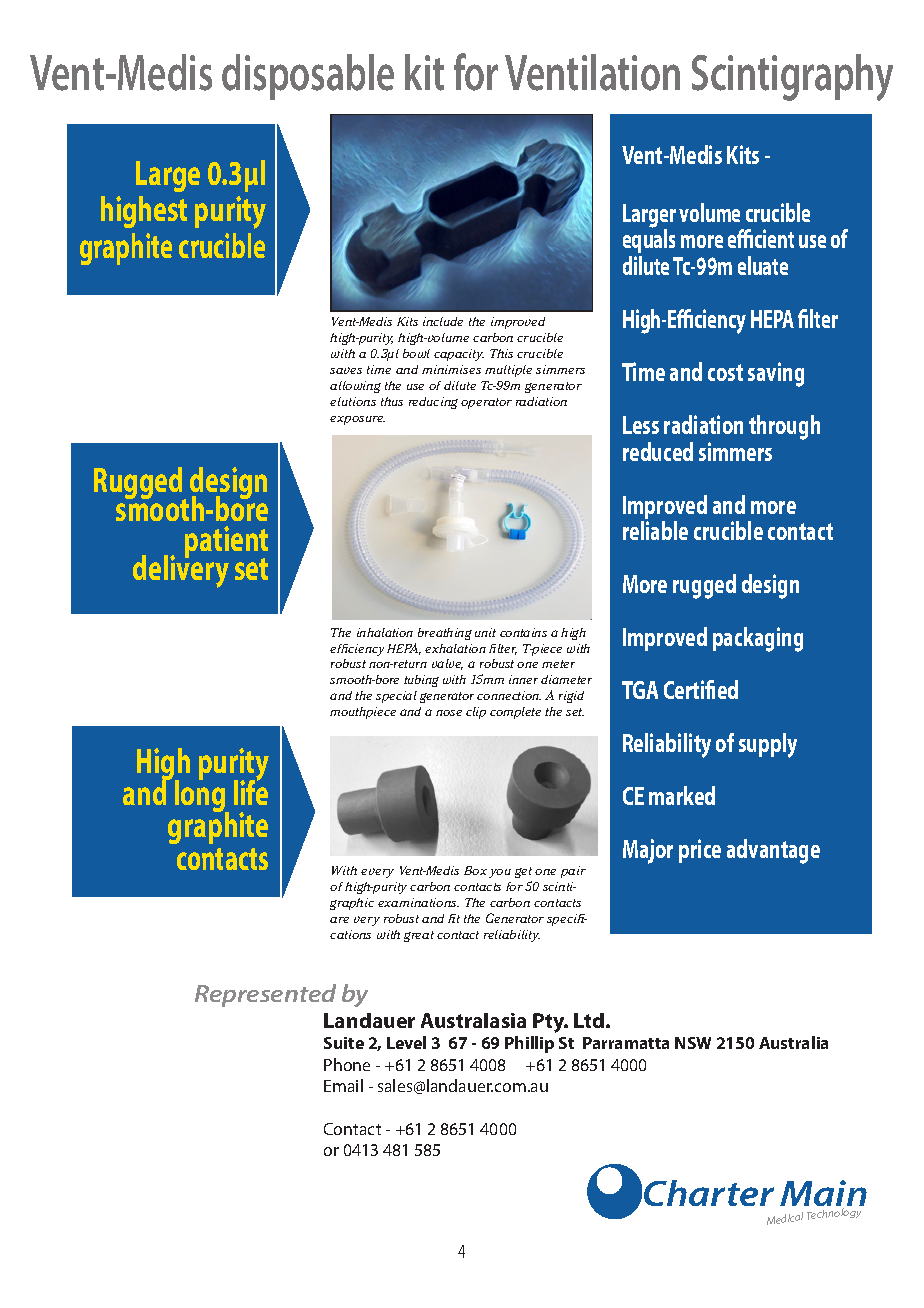  Describe the element at coordinates (649, 243) in the screenshot. I see `equals` at that location.
